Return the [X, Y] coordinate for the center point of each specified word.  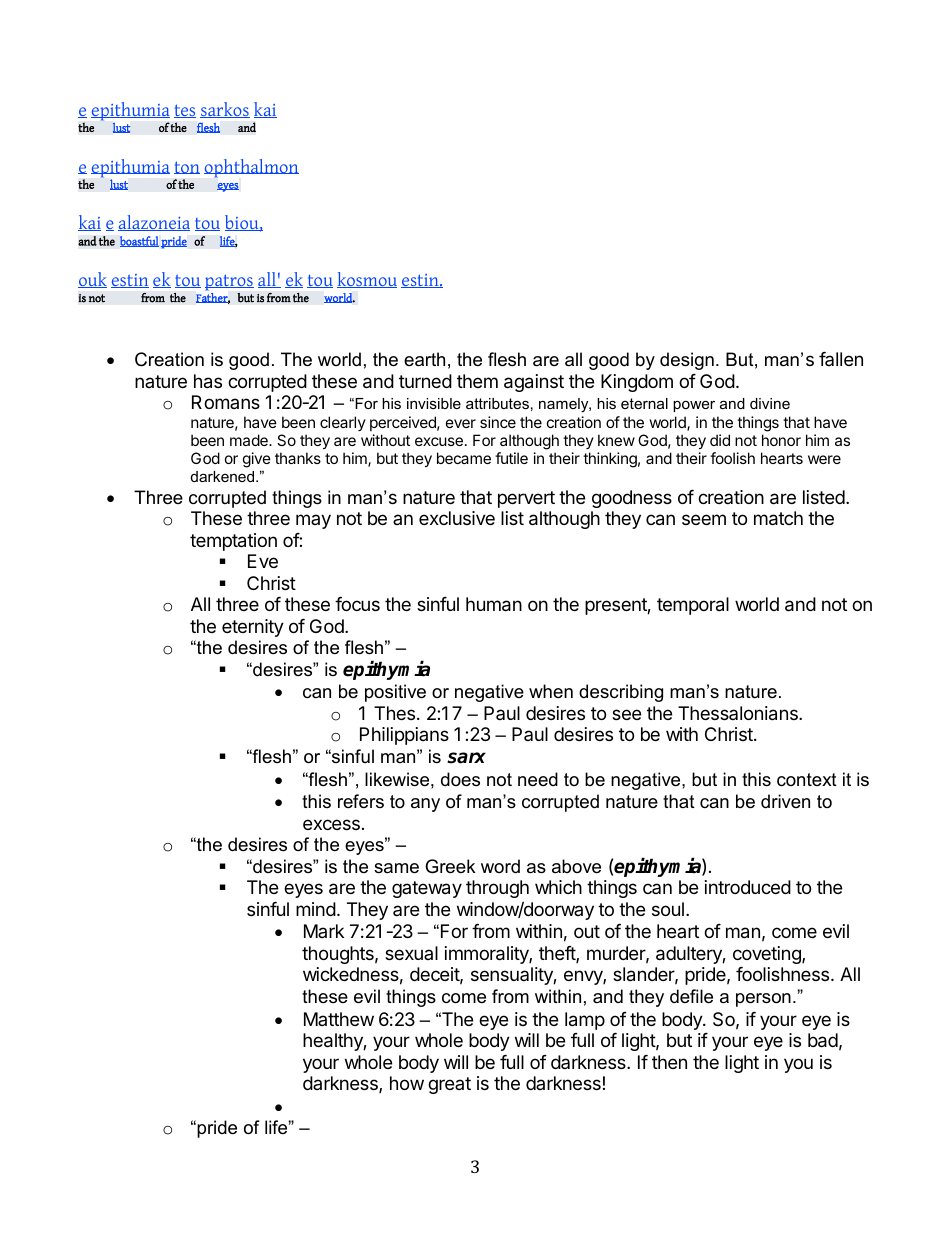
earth [424, 359]
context [807, 780]
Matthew [339, 1019]
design [687, 361]
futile [511, 458]
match [778, 518]
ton [187, 167]
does [460, 779]
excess [331, 824]
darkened [224, 476]
